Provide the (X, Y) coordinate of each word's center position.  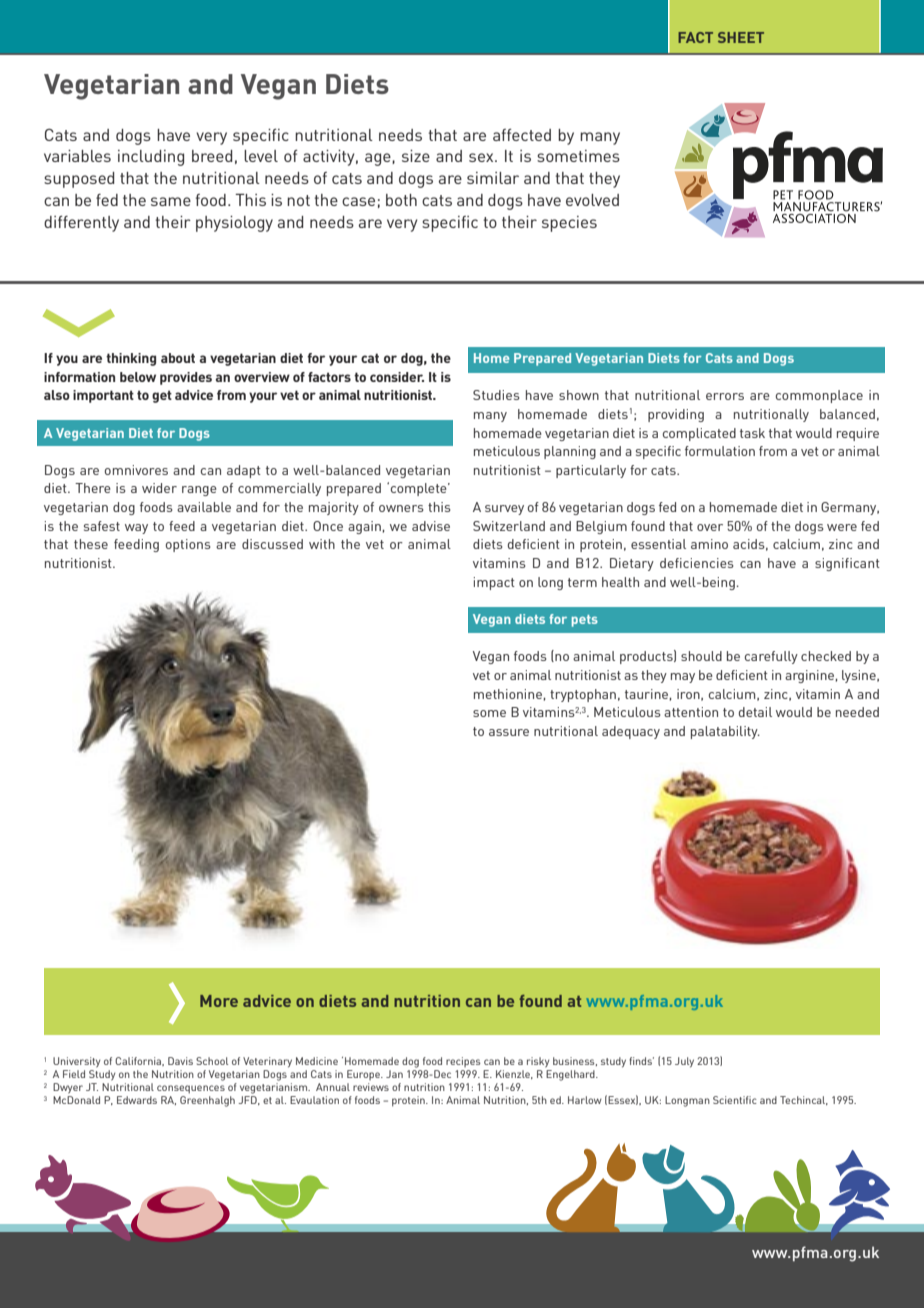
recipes (463, 1062)
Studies (496, 395)
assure (509, 732)
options (188, 545)
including (151, 158)
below (138, 377)
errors (725, 396)
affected (522, 135)
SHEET (741, 37)
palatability (725, 732)
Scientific (735, 1100)
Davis (180, 1061)
